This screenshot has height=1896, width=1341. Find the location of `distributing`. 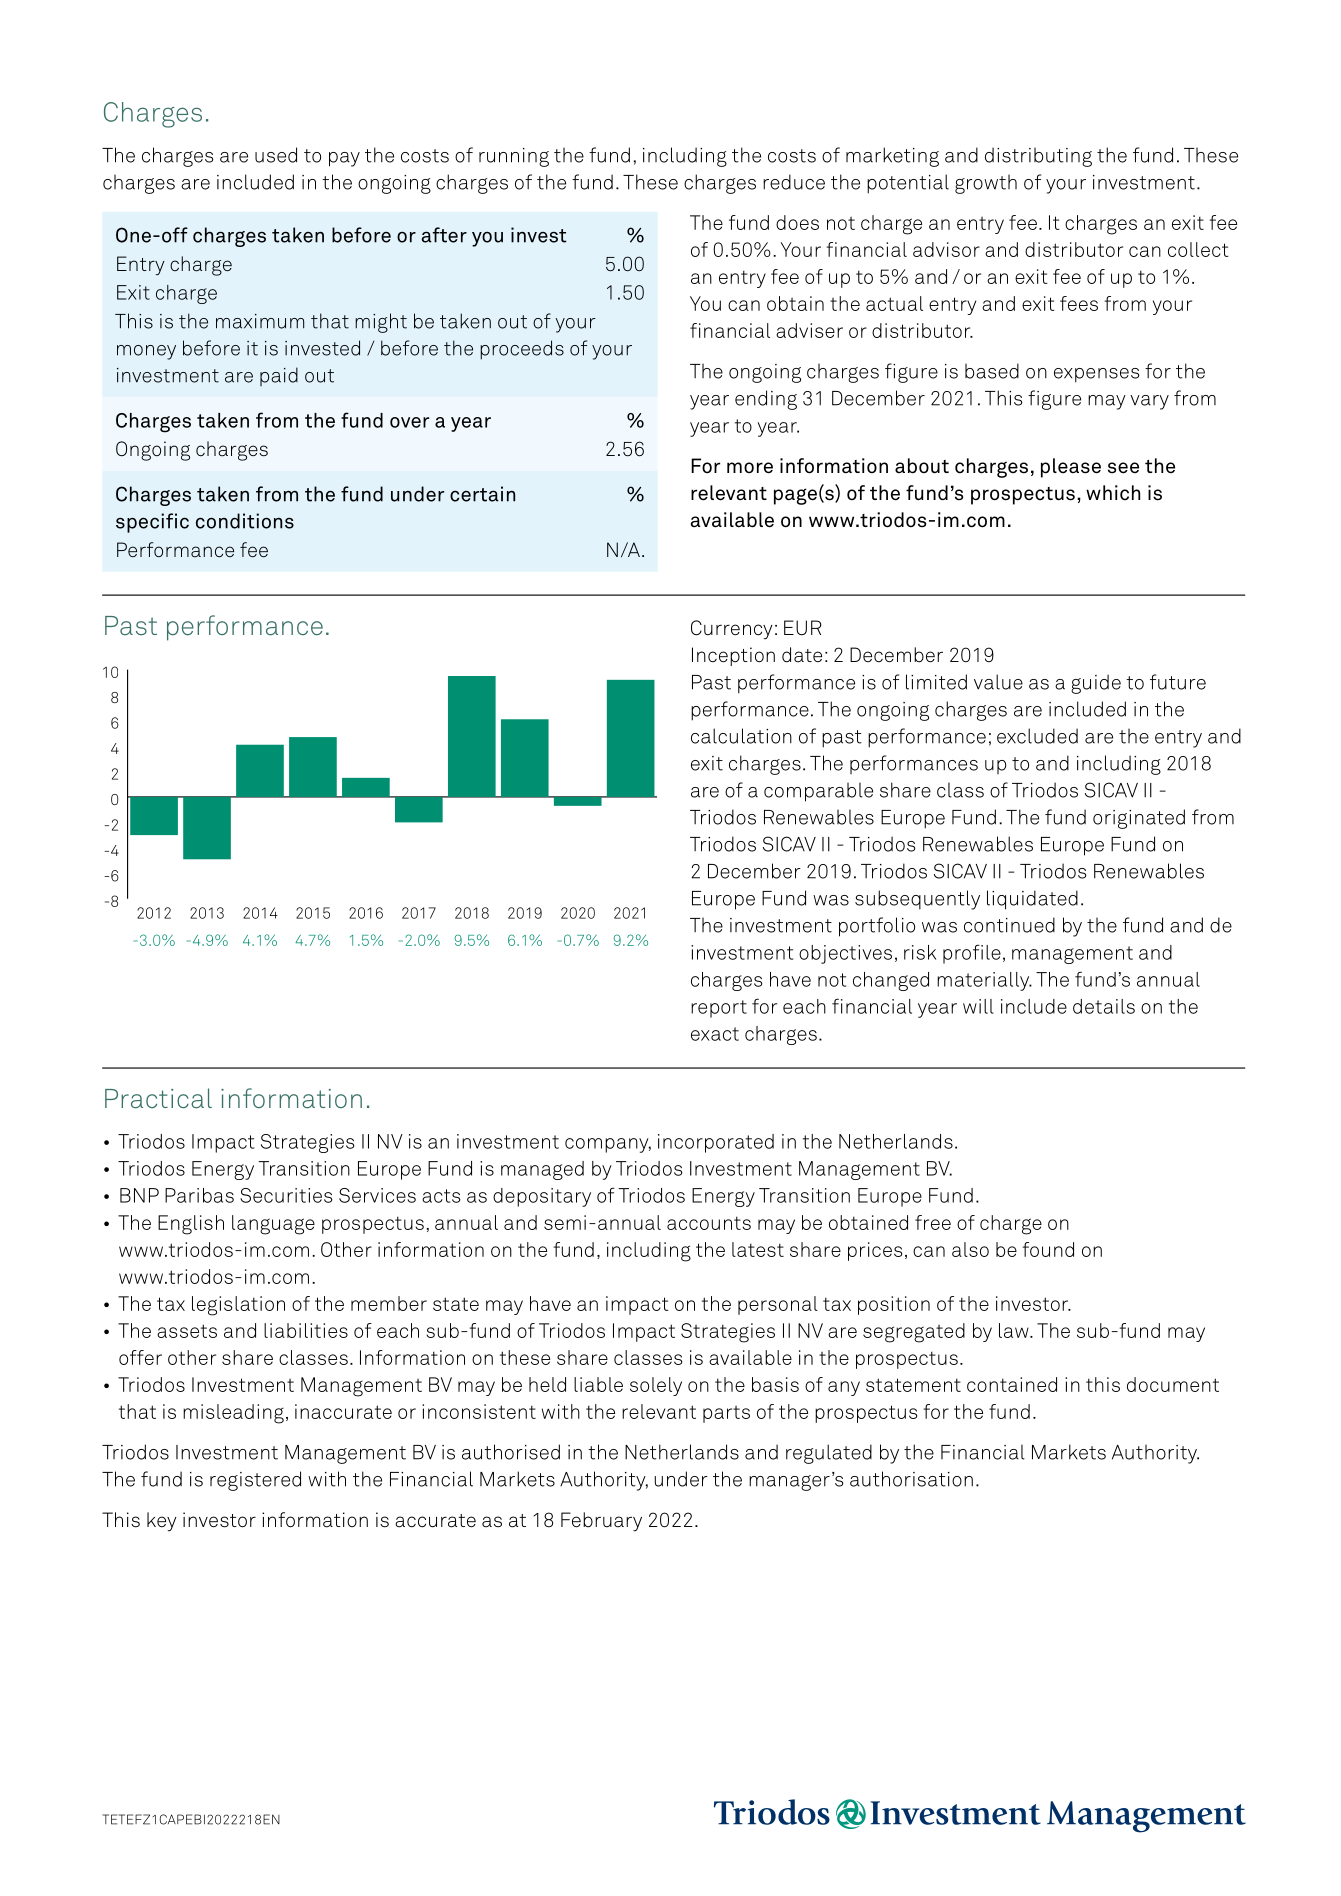

distributing is located at coordinates (1038, 157).
